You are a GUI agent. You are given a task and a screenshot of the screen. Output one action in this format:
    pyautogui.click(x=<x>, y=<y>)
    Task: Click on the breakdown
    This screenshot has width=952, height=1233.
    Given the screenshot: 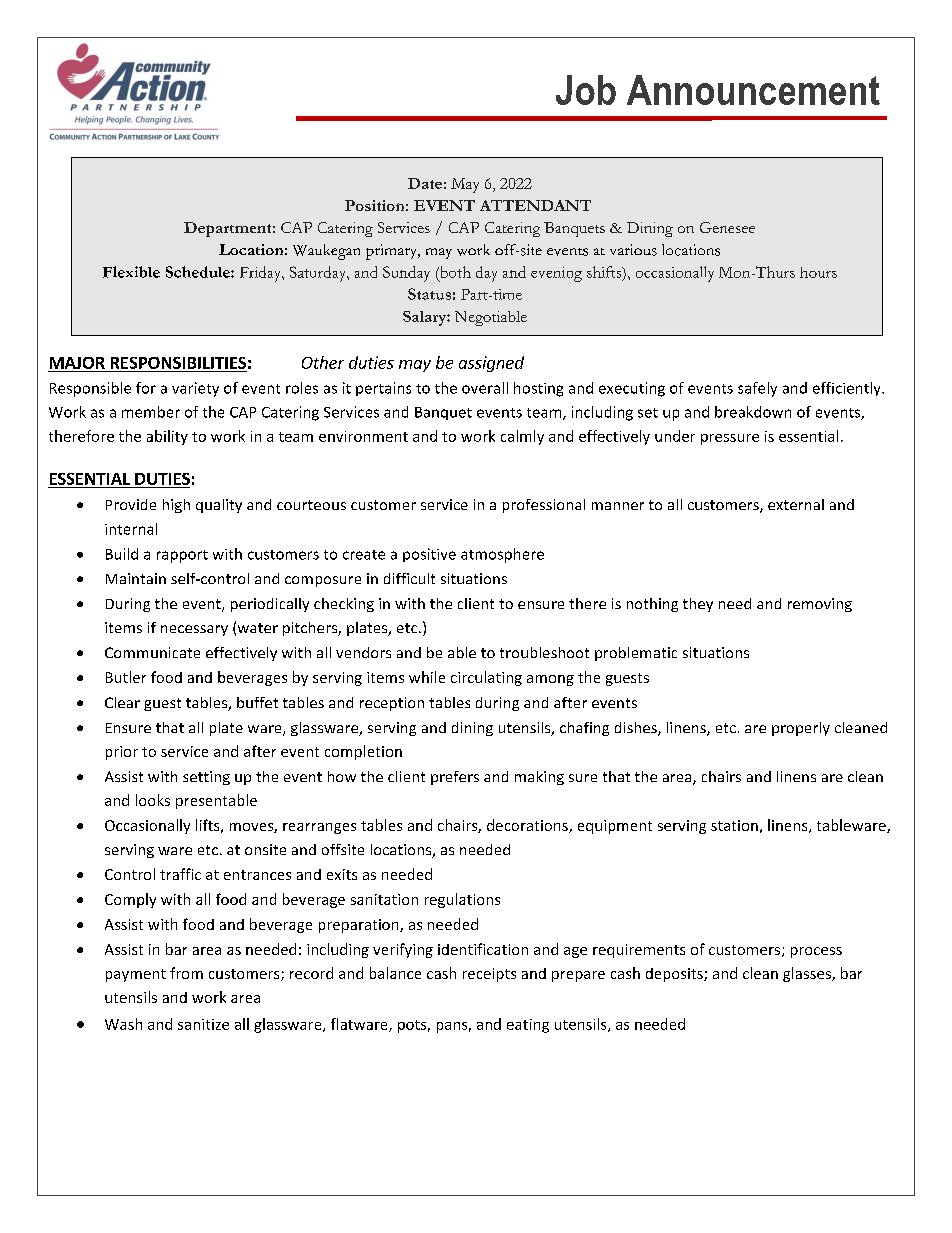 What is the action you would take?
    pyautogui.click(x=753, y=412)
